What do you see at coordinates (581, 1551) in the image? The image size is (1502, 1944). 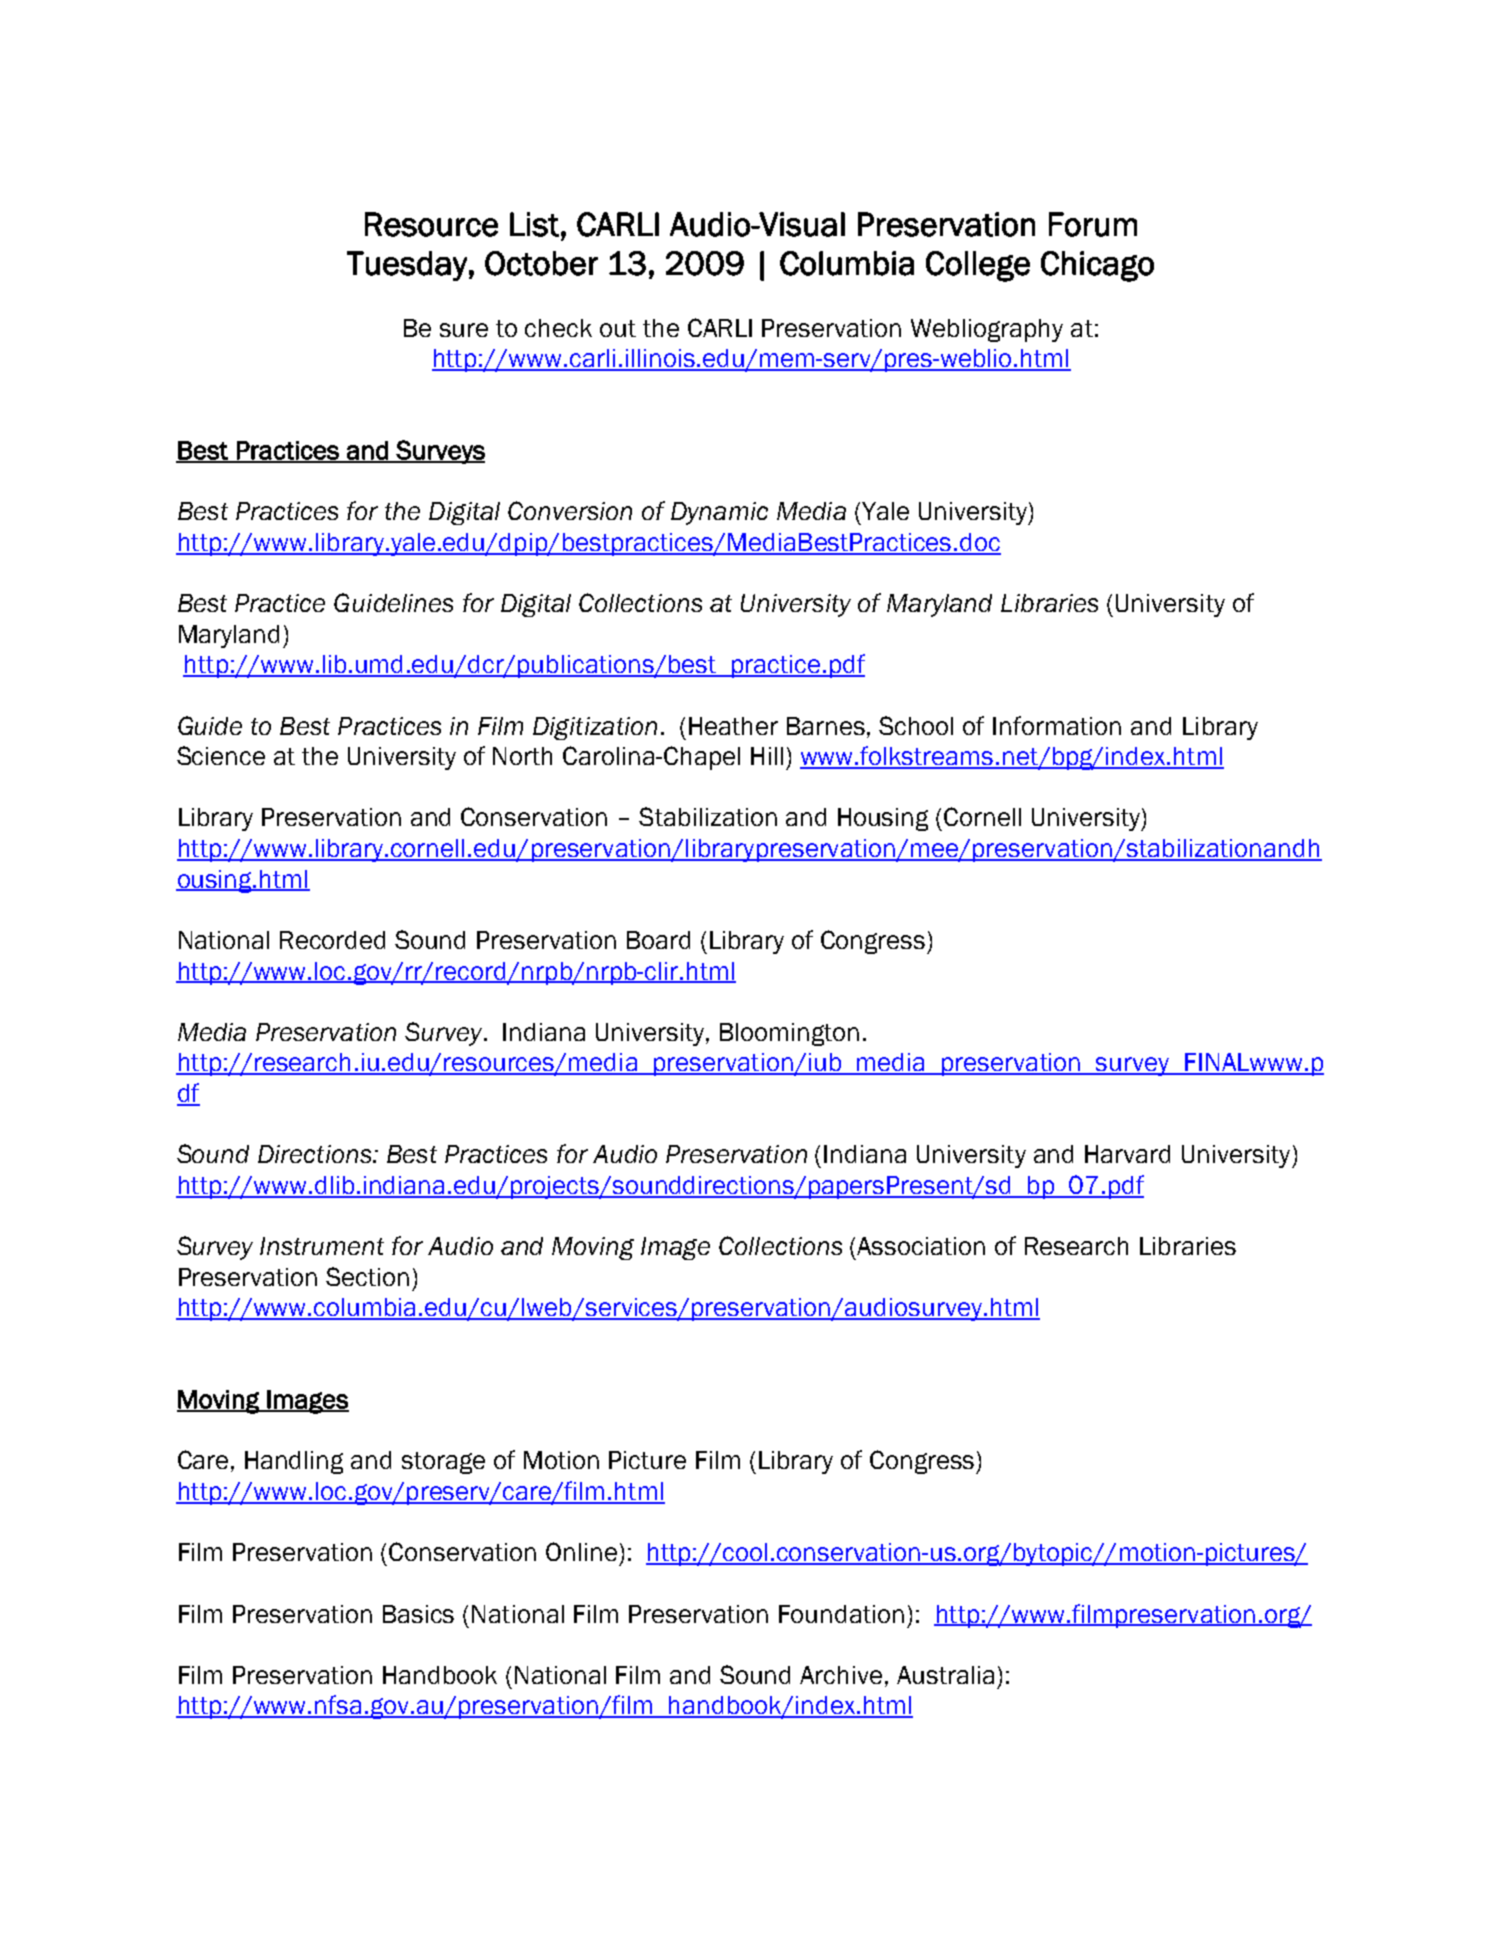 I see `Online` at bounding box center [581, 1551].
